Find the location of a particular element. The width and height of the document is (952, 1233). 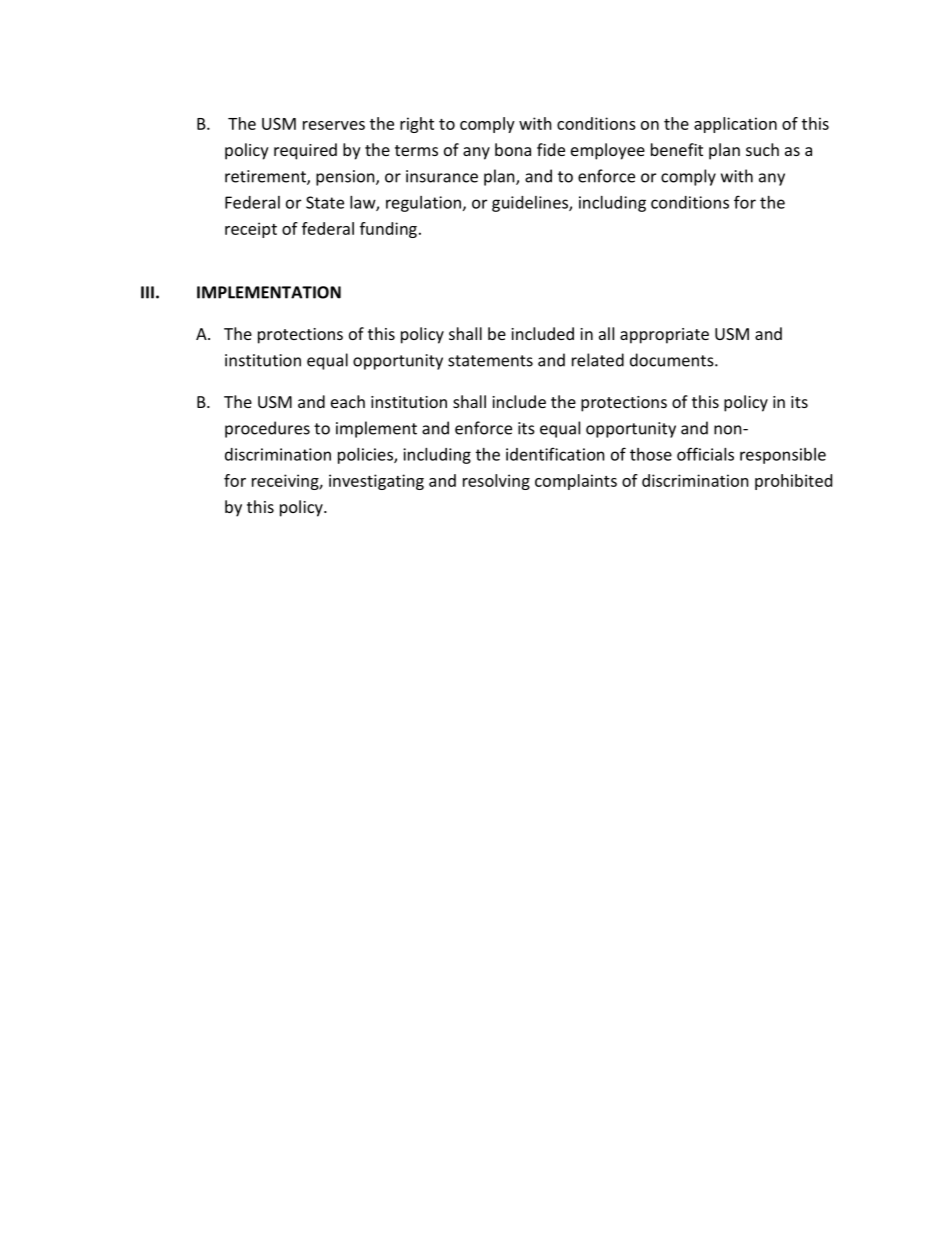

each is located at coordinates (348, 401).
